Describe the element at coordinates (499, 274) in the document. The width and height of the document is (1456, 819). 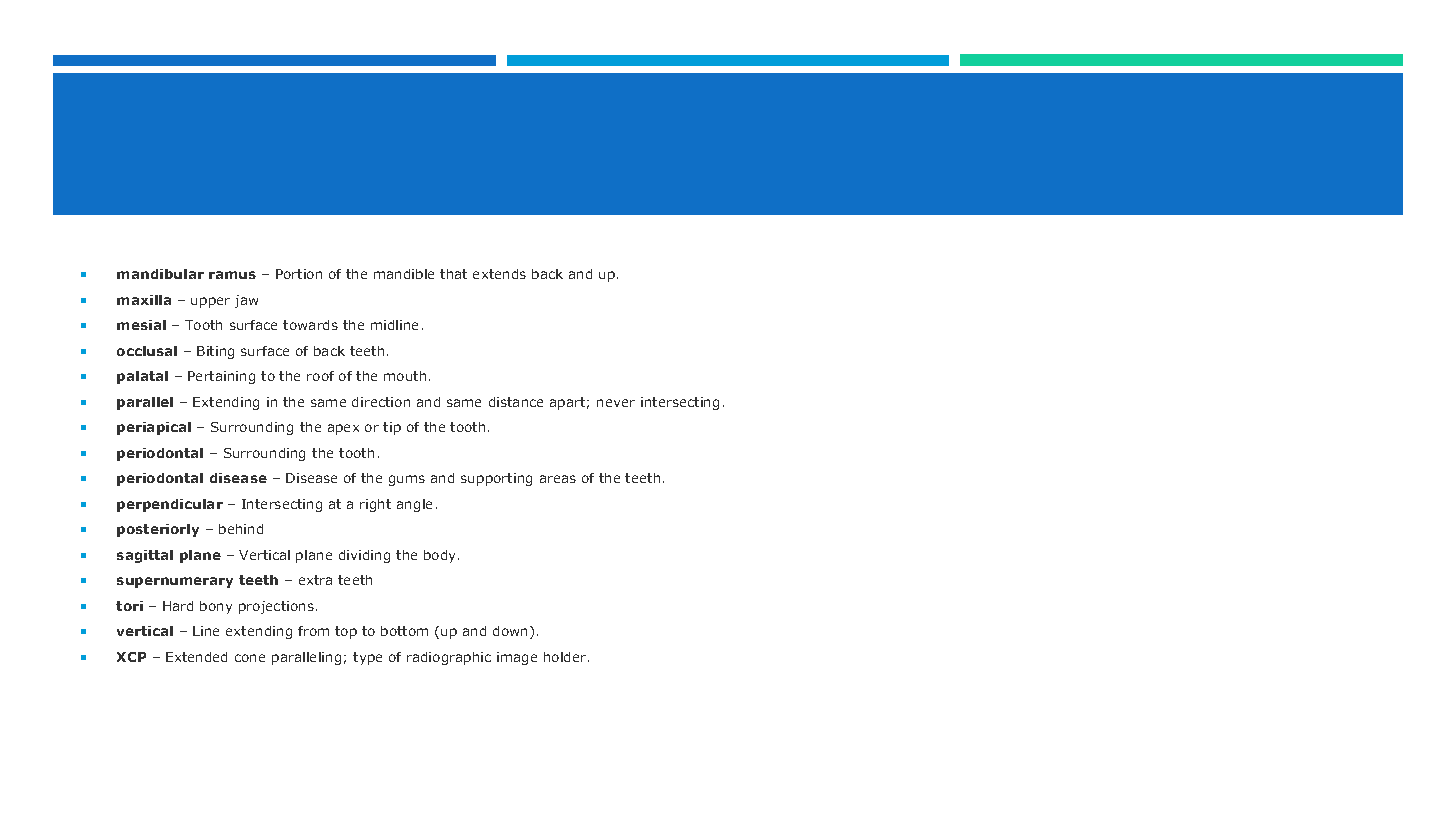
I see `extends` at that location.
